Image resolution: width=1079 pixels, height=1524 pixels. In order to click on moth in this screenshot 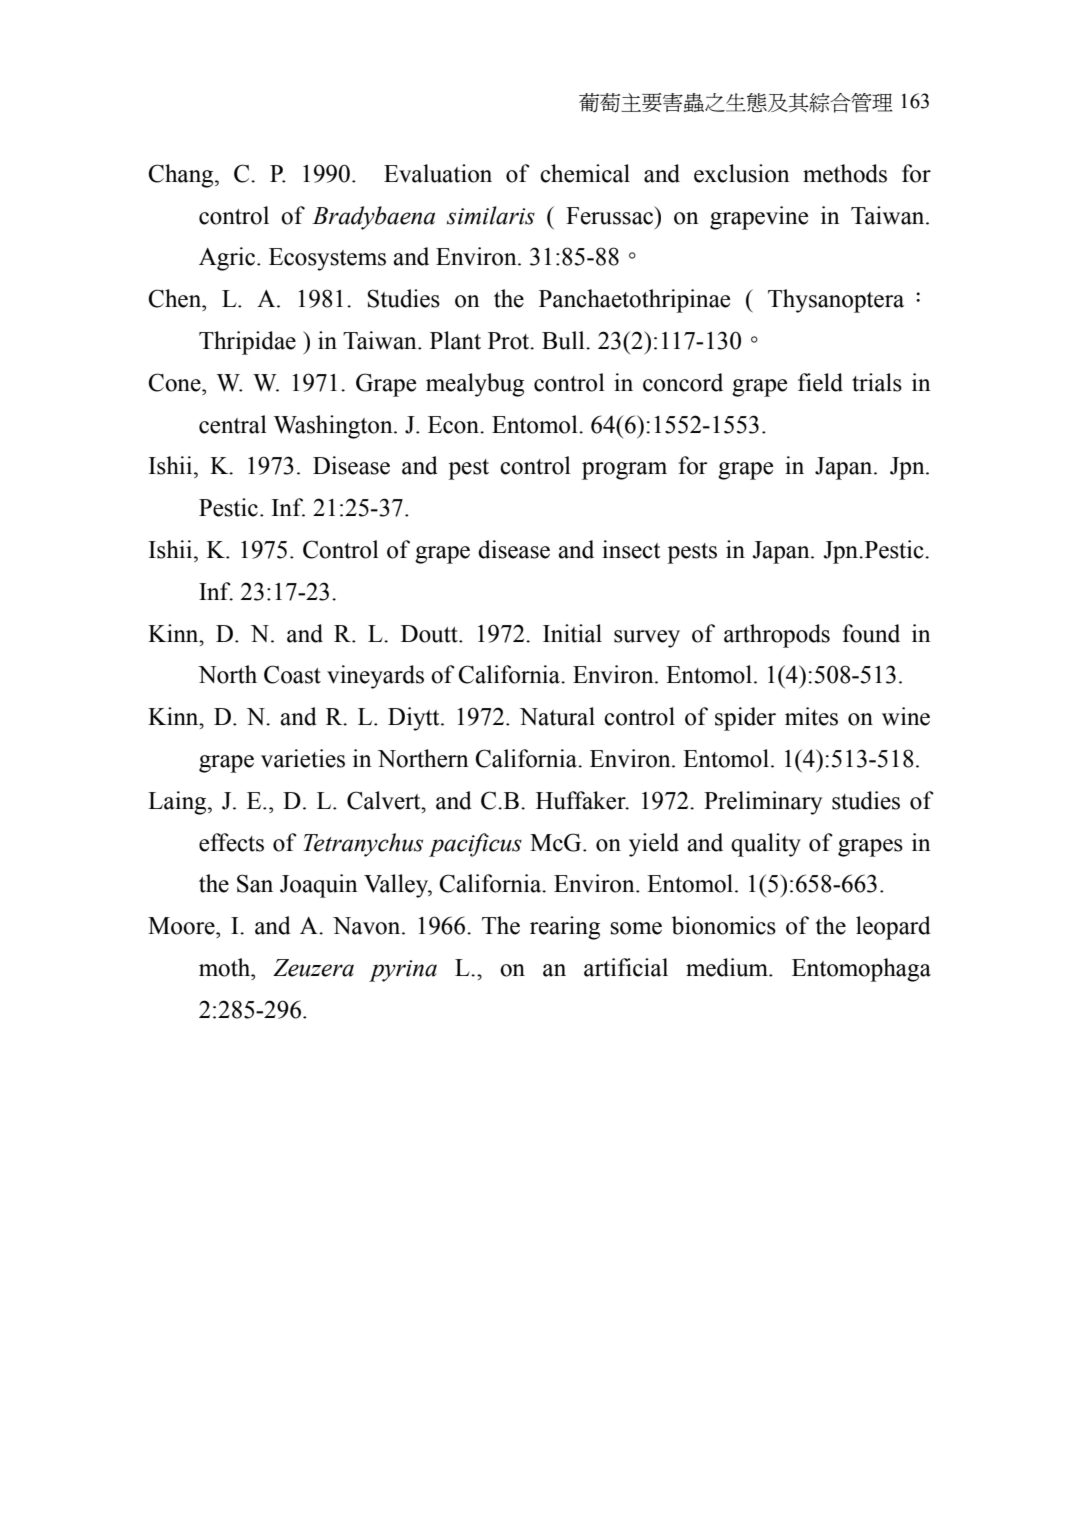, I will do `click(226, 967)`.
